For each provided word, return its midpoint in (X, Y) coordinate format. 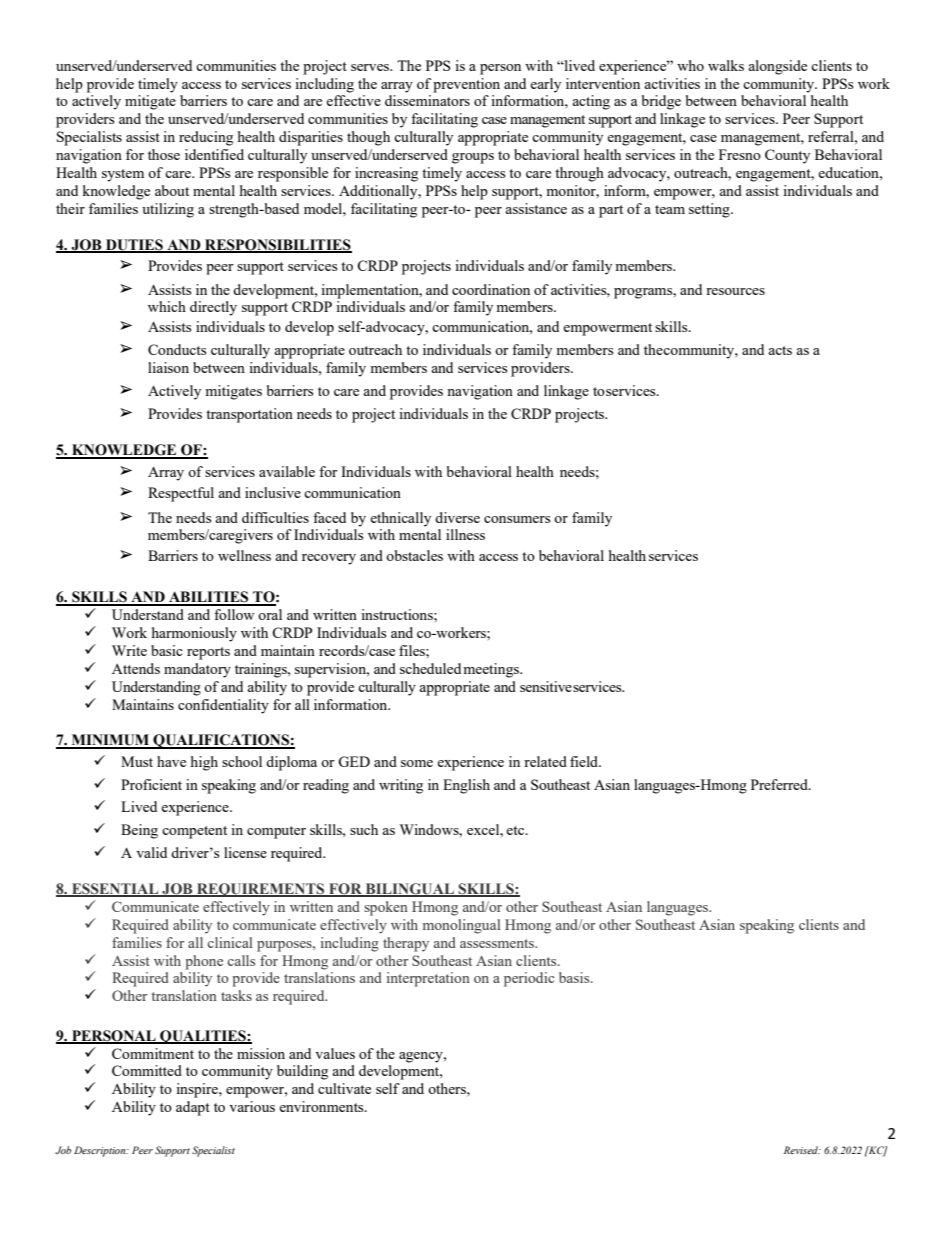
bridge (661, 102)
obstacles (414, 555)
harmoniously (194, 634)
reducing (206, 138)
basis (575, 977)
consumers (517, 519)
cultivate (344, 1088)
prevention (466, 85)
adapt (193, 1108)
